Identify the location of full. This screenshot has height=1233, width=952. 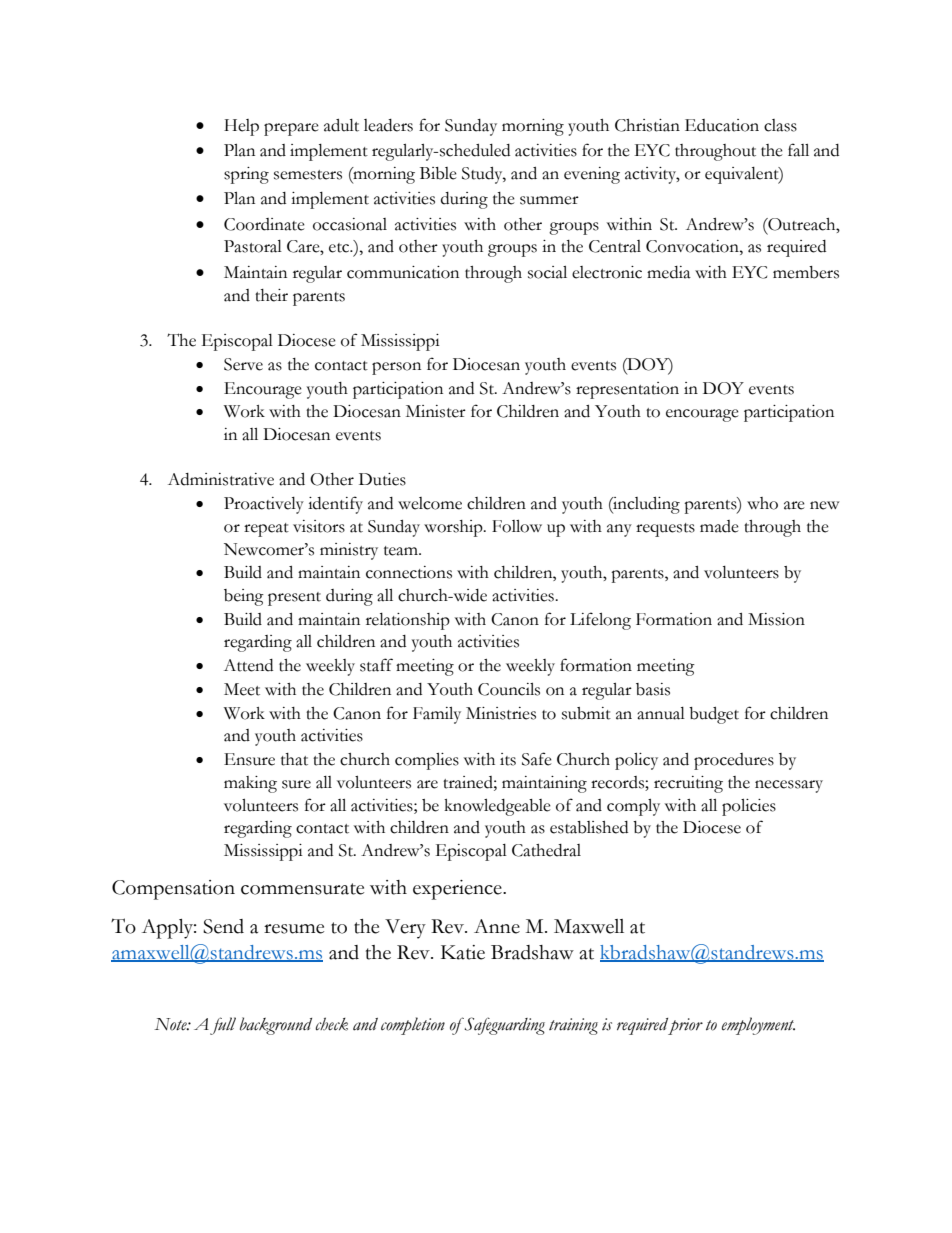
(223, 1026).
